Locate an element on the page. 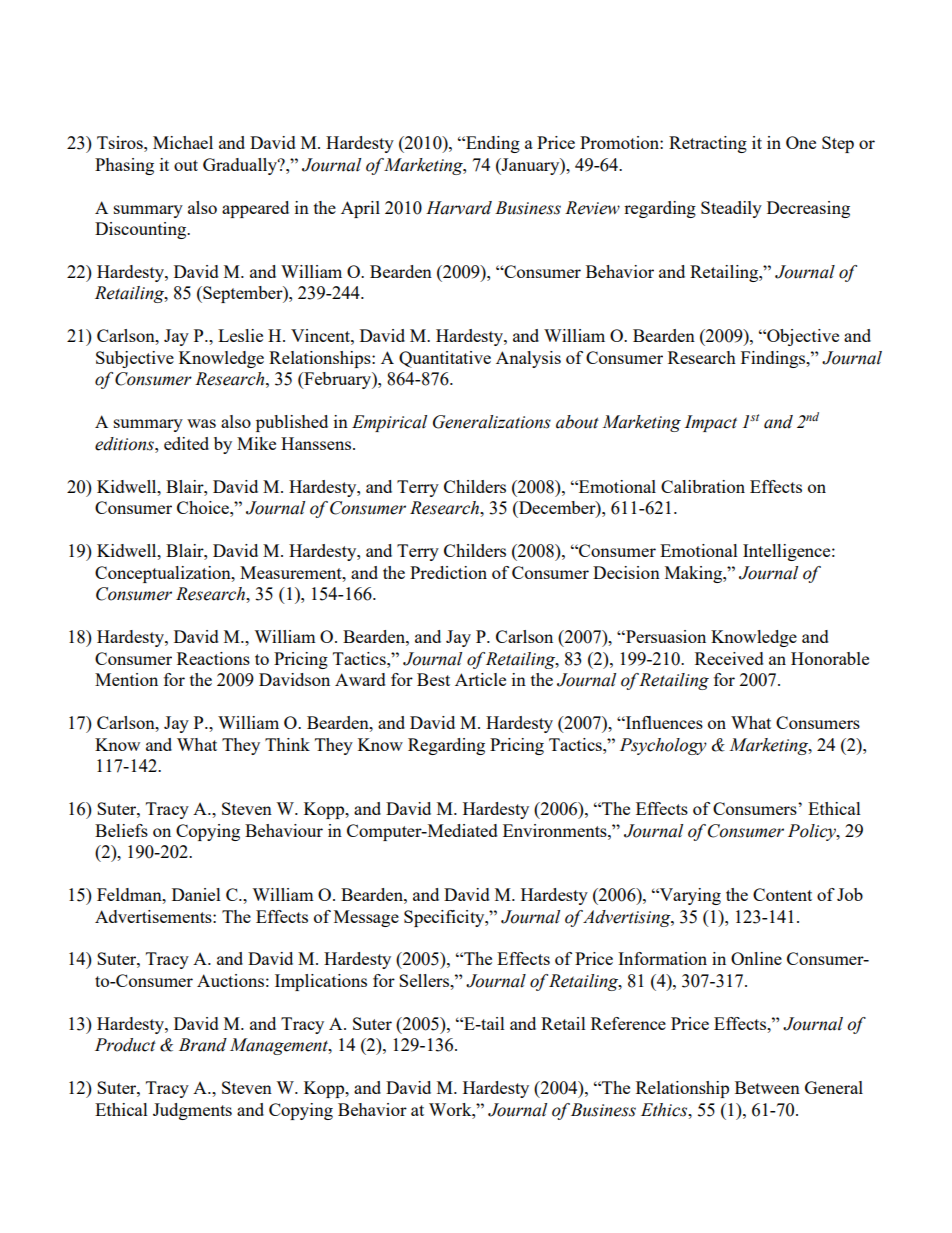 The width and height of the page is (952, 1233). Reactions is located at coordinates (213, 658).
